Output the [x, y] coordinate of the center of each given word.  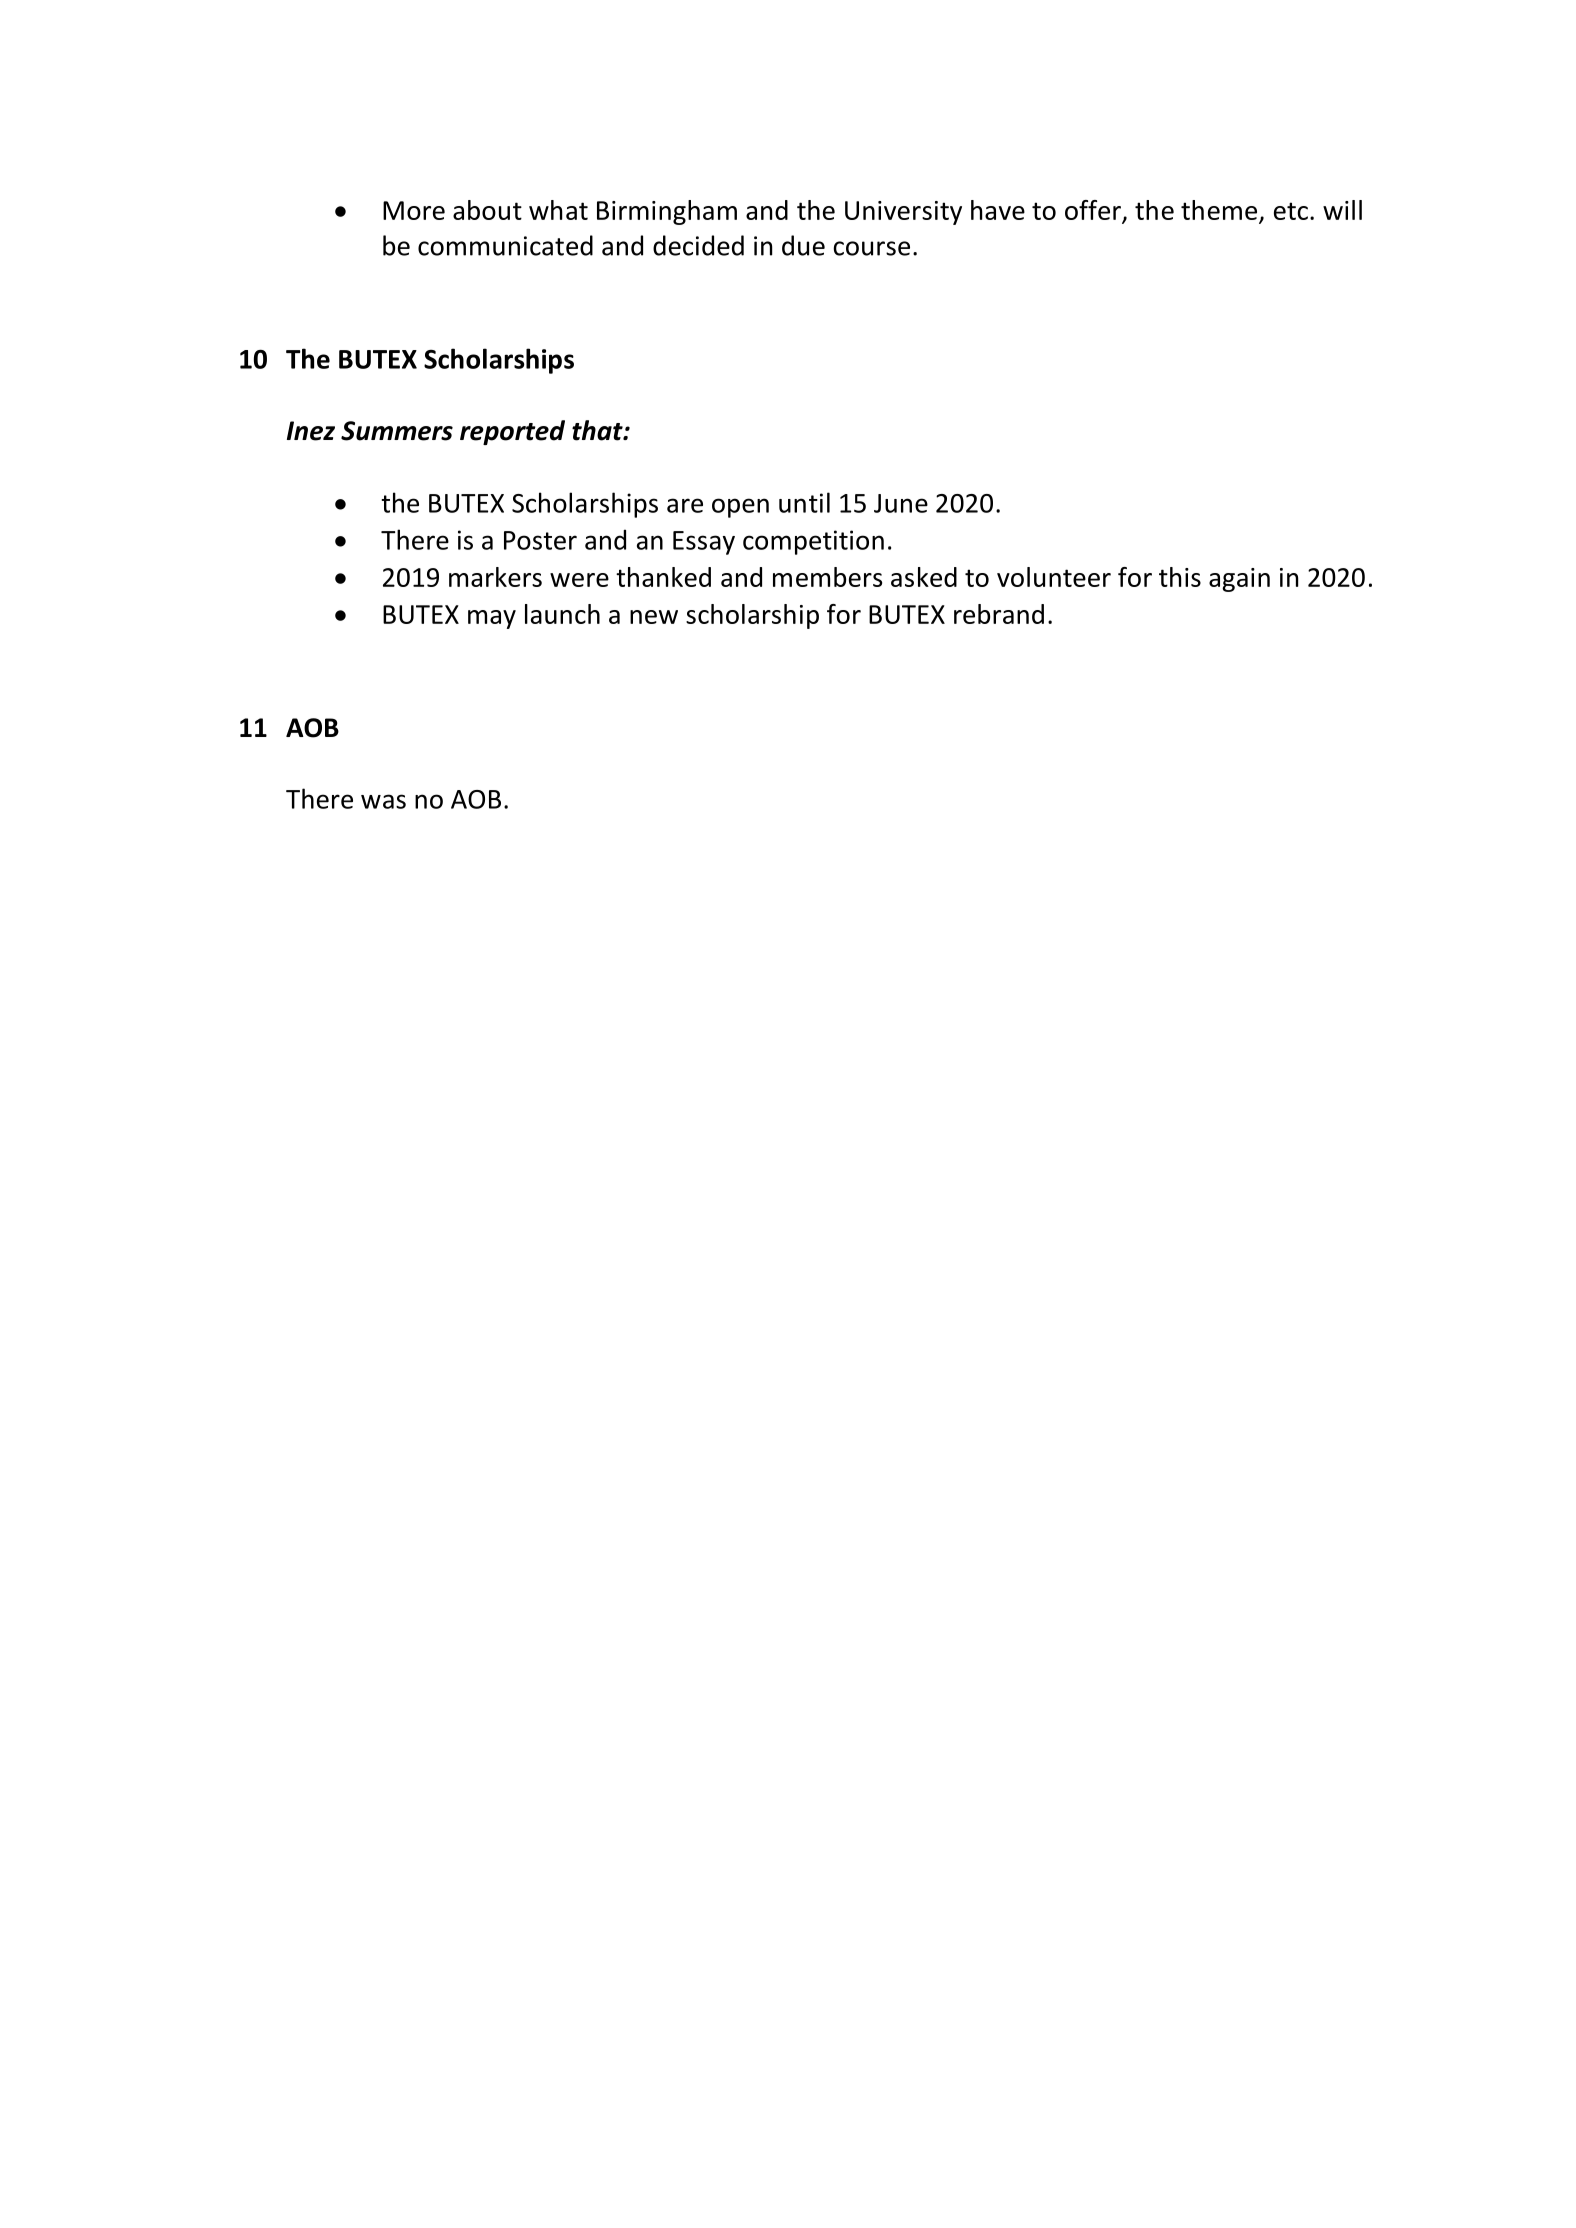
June [901, 503]
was [383, 801]
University [903, 213]
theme [1219, 210]
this [1180, 577]
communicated [505, 245]
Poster [540, 540]
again [1239, 580]
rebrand [999, 614]
